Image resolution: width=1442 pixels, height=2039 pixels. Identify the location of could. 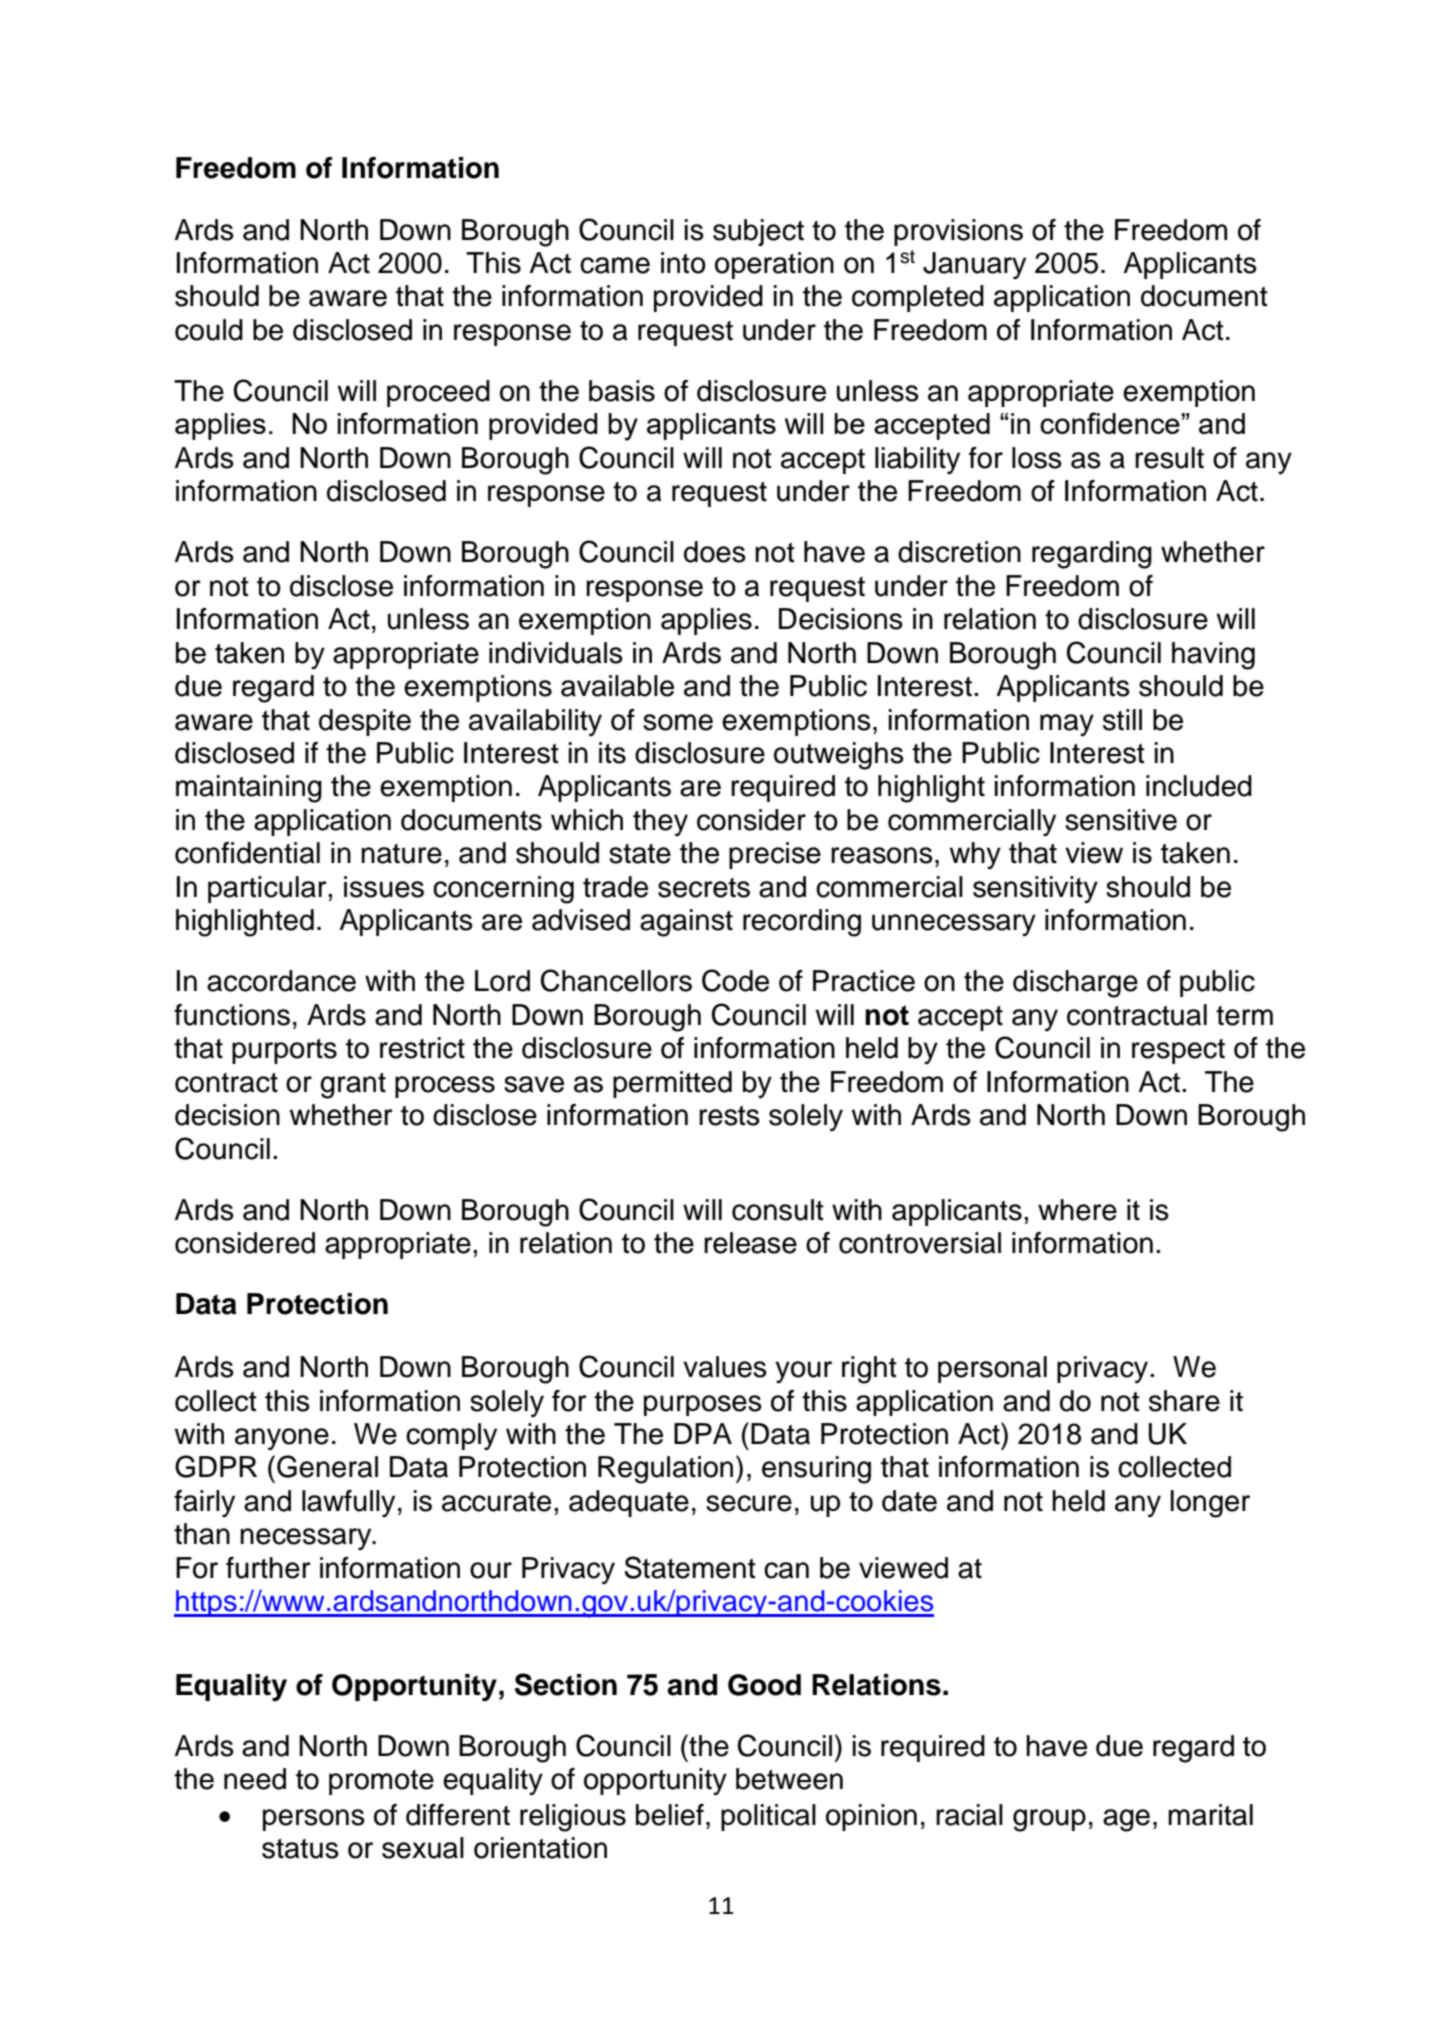
(209, 330).
